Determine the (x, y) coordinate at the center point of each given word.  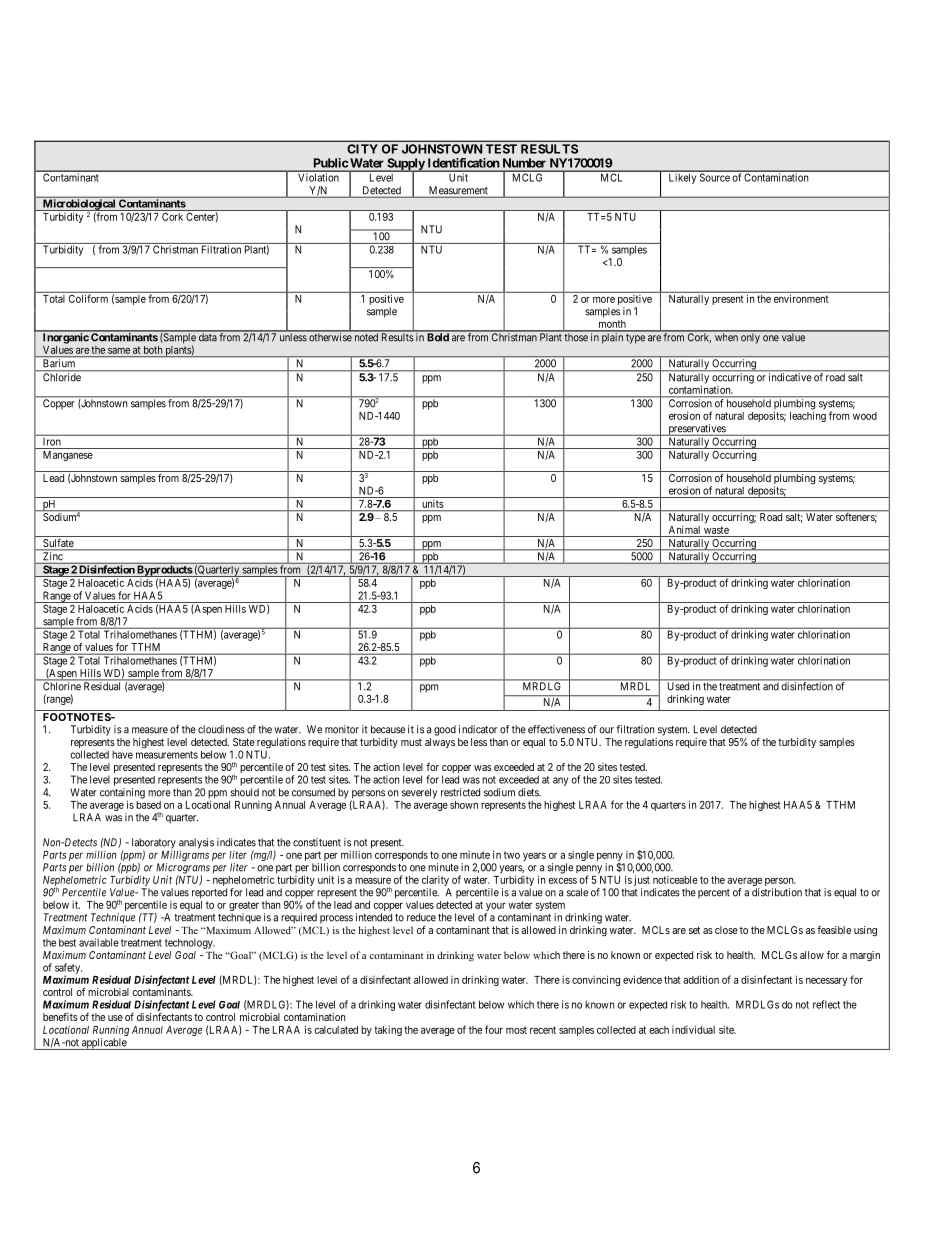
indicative (790, 376)
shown (464, 805)
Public (331, 163)
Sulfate (58, 544)
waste (716, 530)
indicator (478, 729)
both (153, 350)
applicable (104, 1044)
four (494, 1029)
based (148, 805)
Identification (463, 163)
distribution (777, 892)
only (750, 337)
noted (366, 336)
